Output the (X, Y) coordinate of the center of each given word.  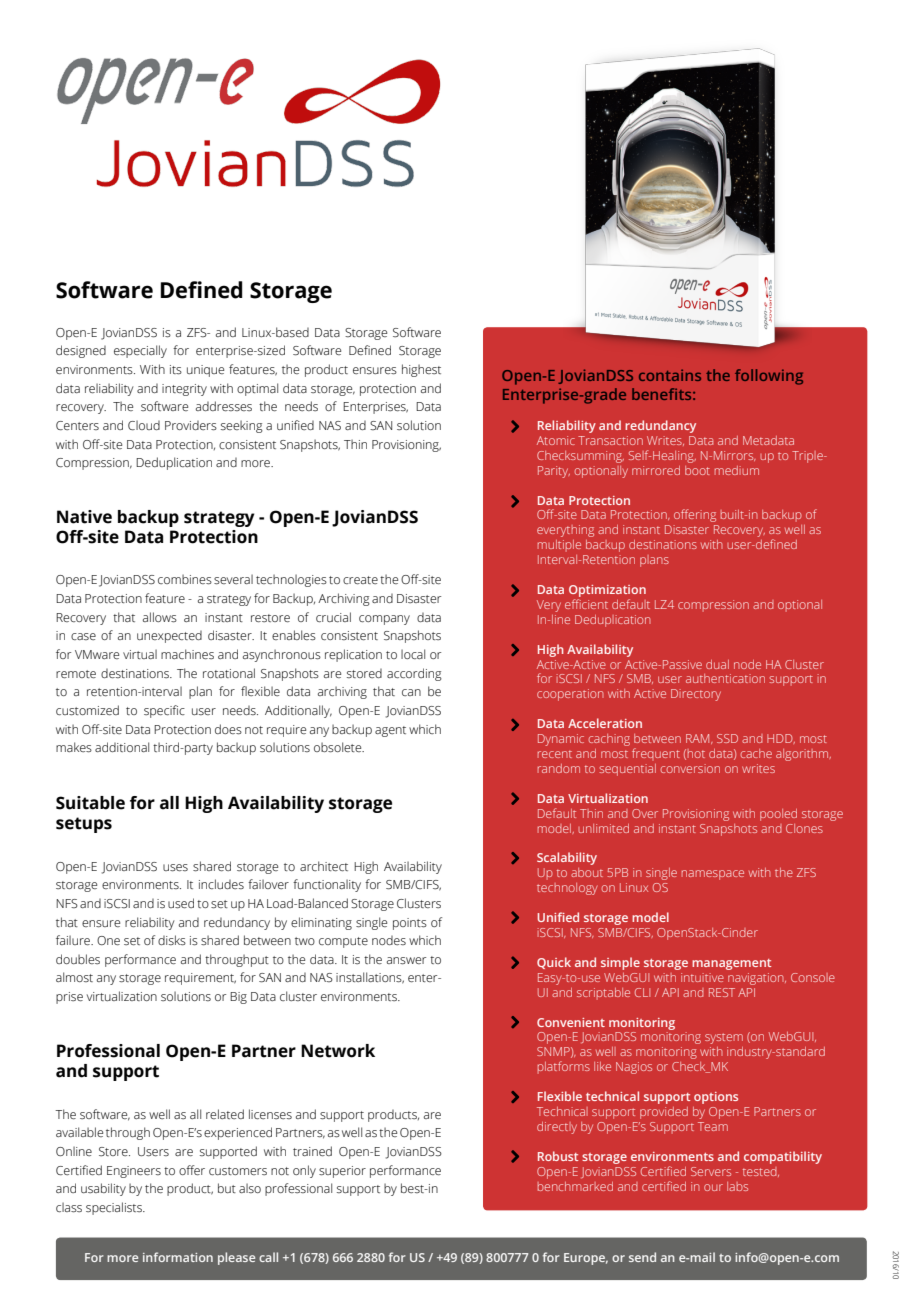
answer (406, 961)
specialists (115, 1208)
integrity (184, 390)
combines (185, 579)
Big (238, 998)
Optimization (607, 591)
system (724, 1038)
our (713, 1187)
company (384, 620)
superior (342, 1172)
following (769, 377)
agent (390, 731)
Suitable (90, 803)
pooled (778, 815)
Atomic (556, 440)
